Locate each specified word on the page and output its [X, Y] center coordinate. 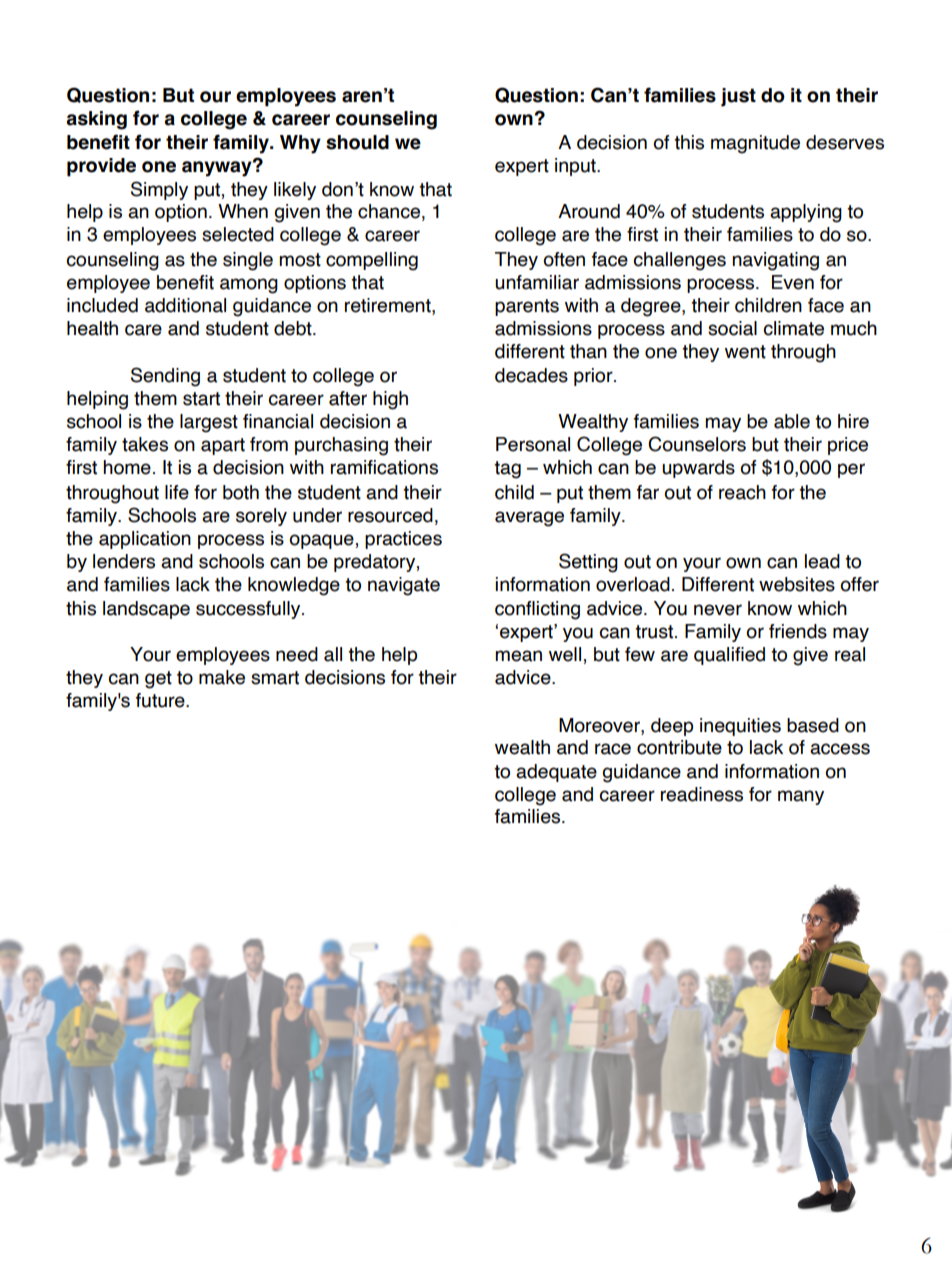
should [357, 142]
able [792, 421]
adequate [556, 773]
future [161, 700]
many [801, 797]
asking [96, 120]
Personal [533, 444]
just [738, 97]
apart [223, 446]
